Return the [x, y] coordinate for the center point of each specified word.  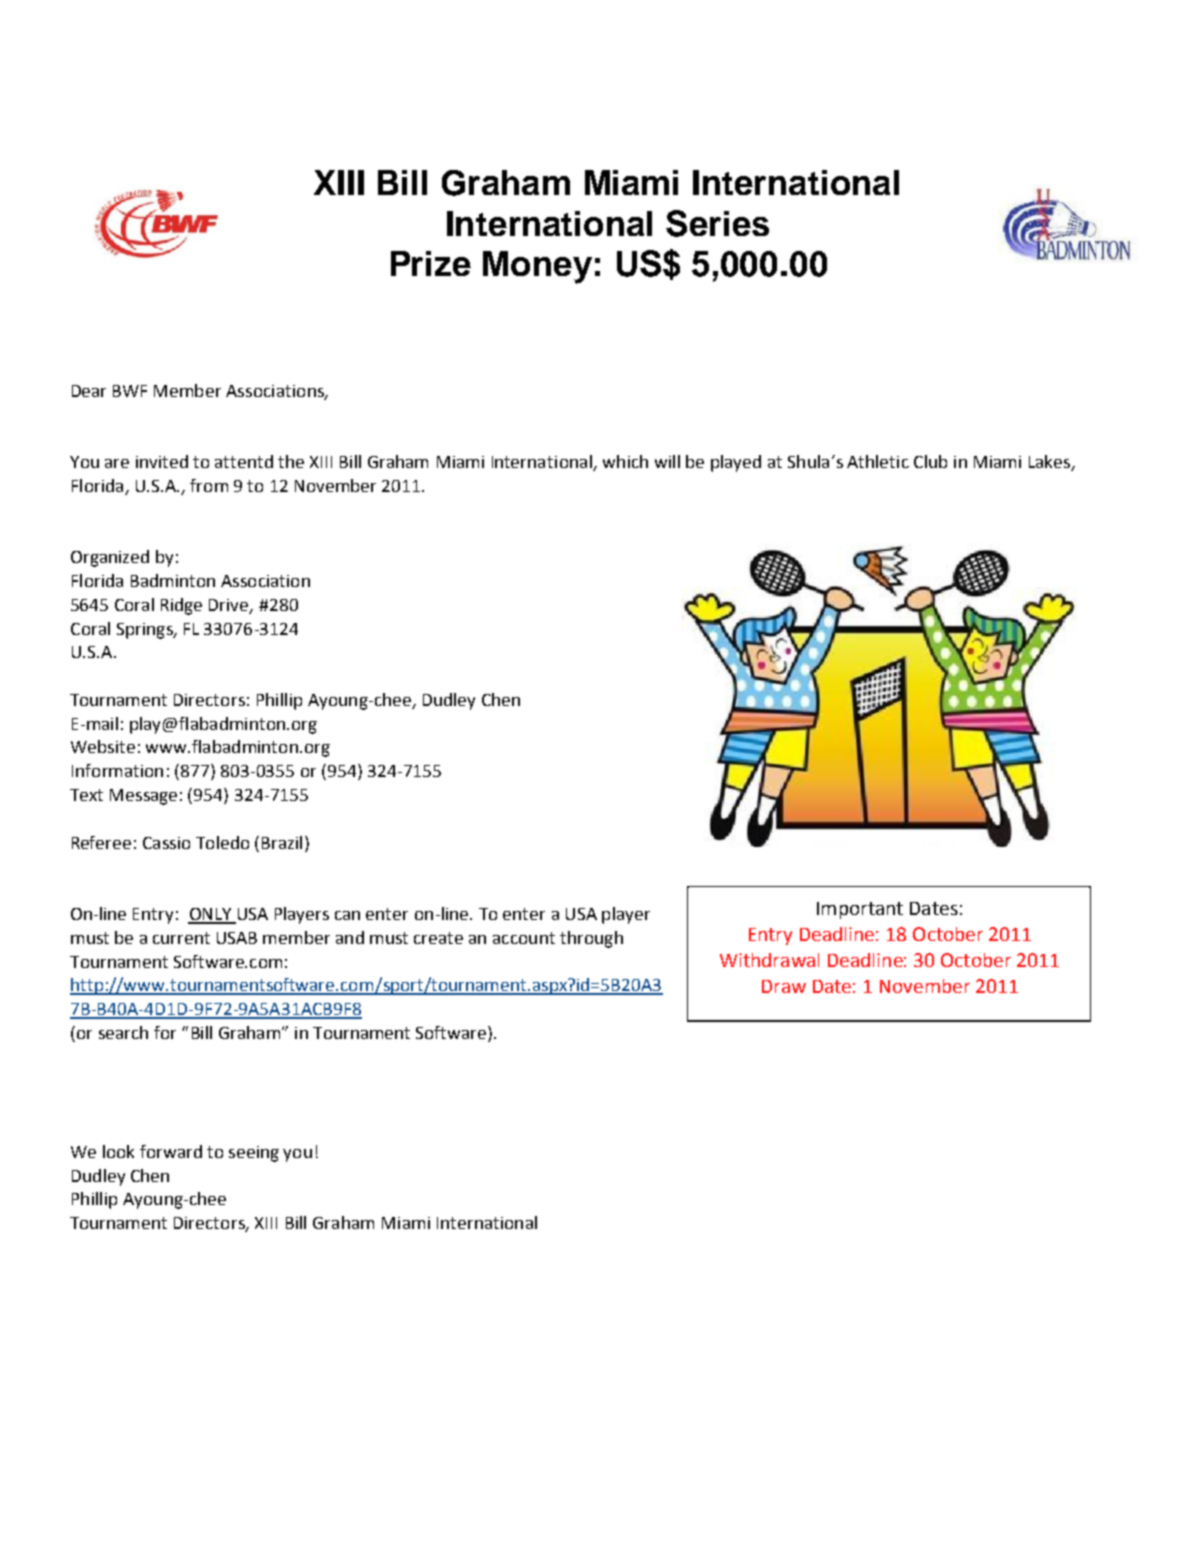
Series [717, 223]
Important [860, 910]
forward [171, 1151]
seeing [254, 1154]
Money [537, 267]
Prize [431, 263]
